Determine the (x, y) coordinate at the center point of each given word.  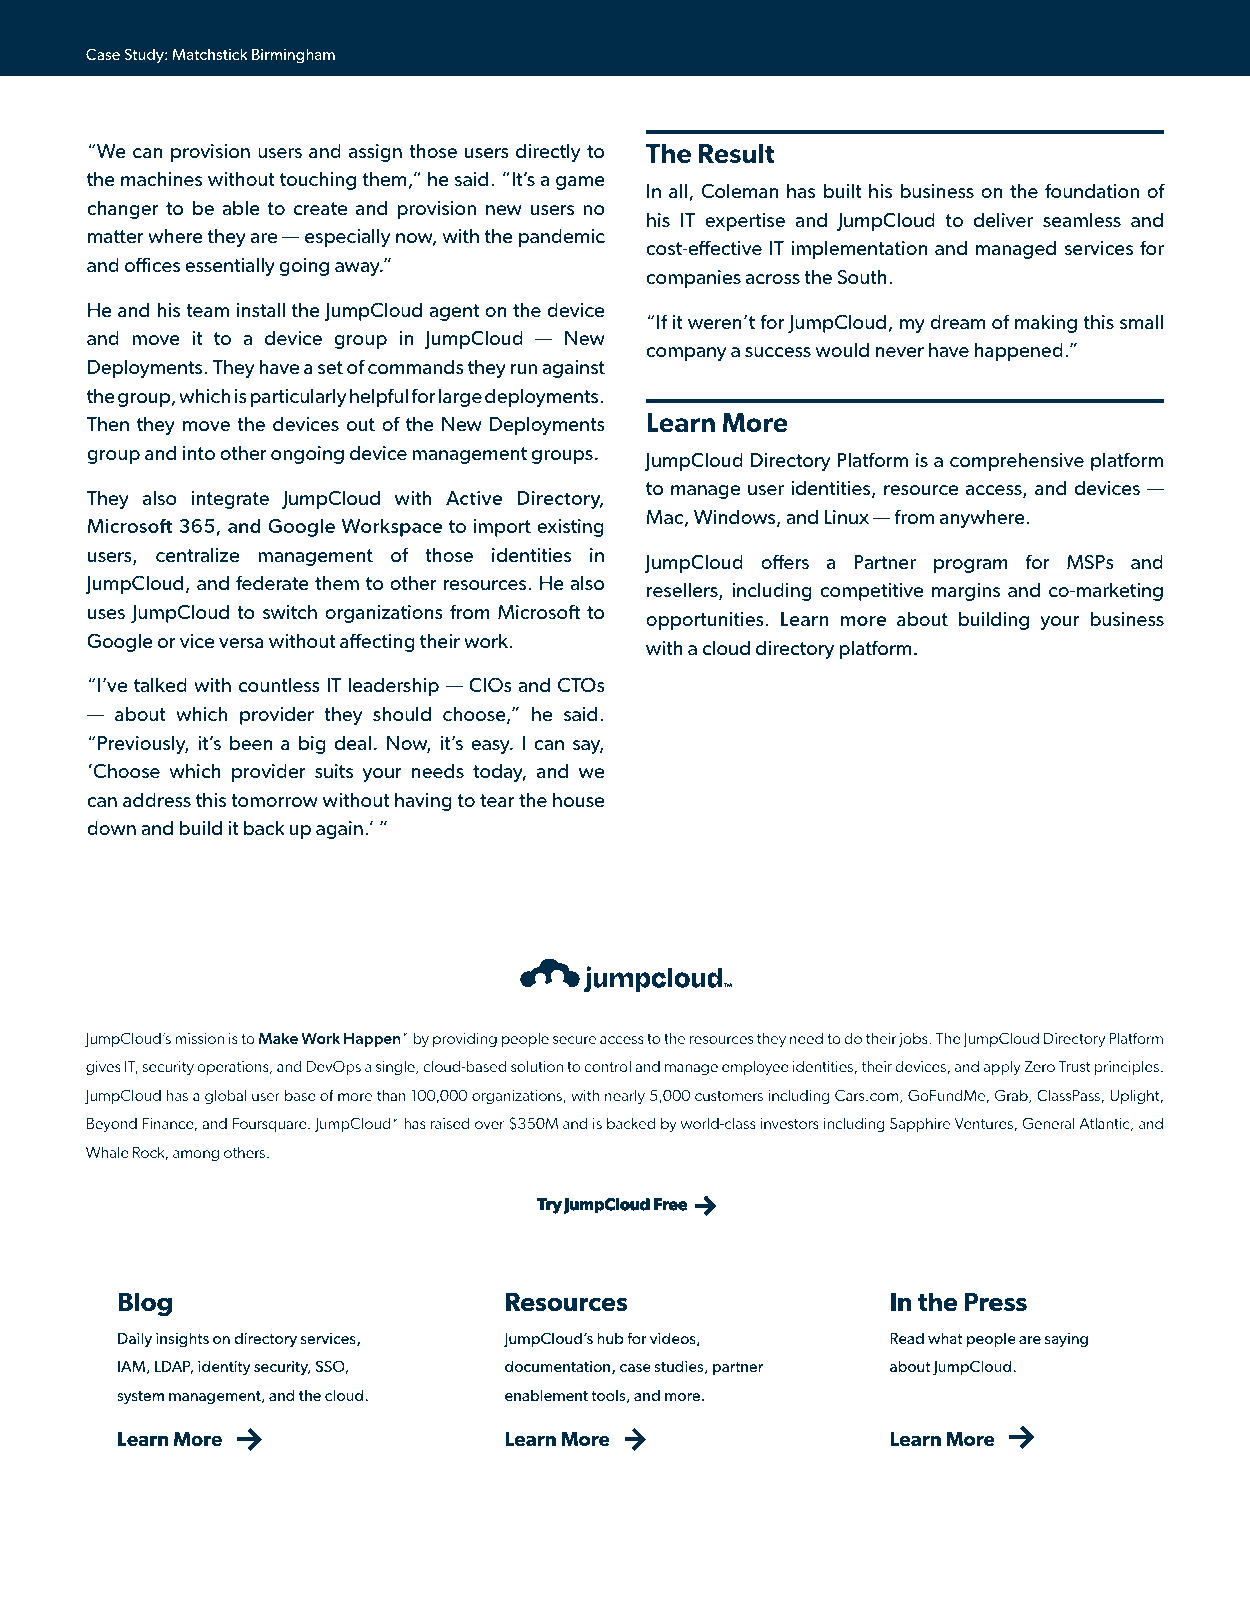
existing (570, 528)
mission (199, 1038)
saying (1066, 1340)
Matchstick (210, 54)
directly (548, 153)
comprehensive (1017, 462)
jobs (914, 1040)
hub (610, 1338)
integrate (230, 500)
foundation (1092, 190)
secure (574, 1040)
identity (224, 1367)
